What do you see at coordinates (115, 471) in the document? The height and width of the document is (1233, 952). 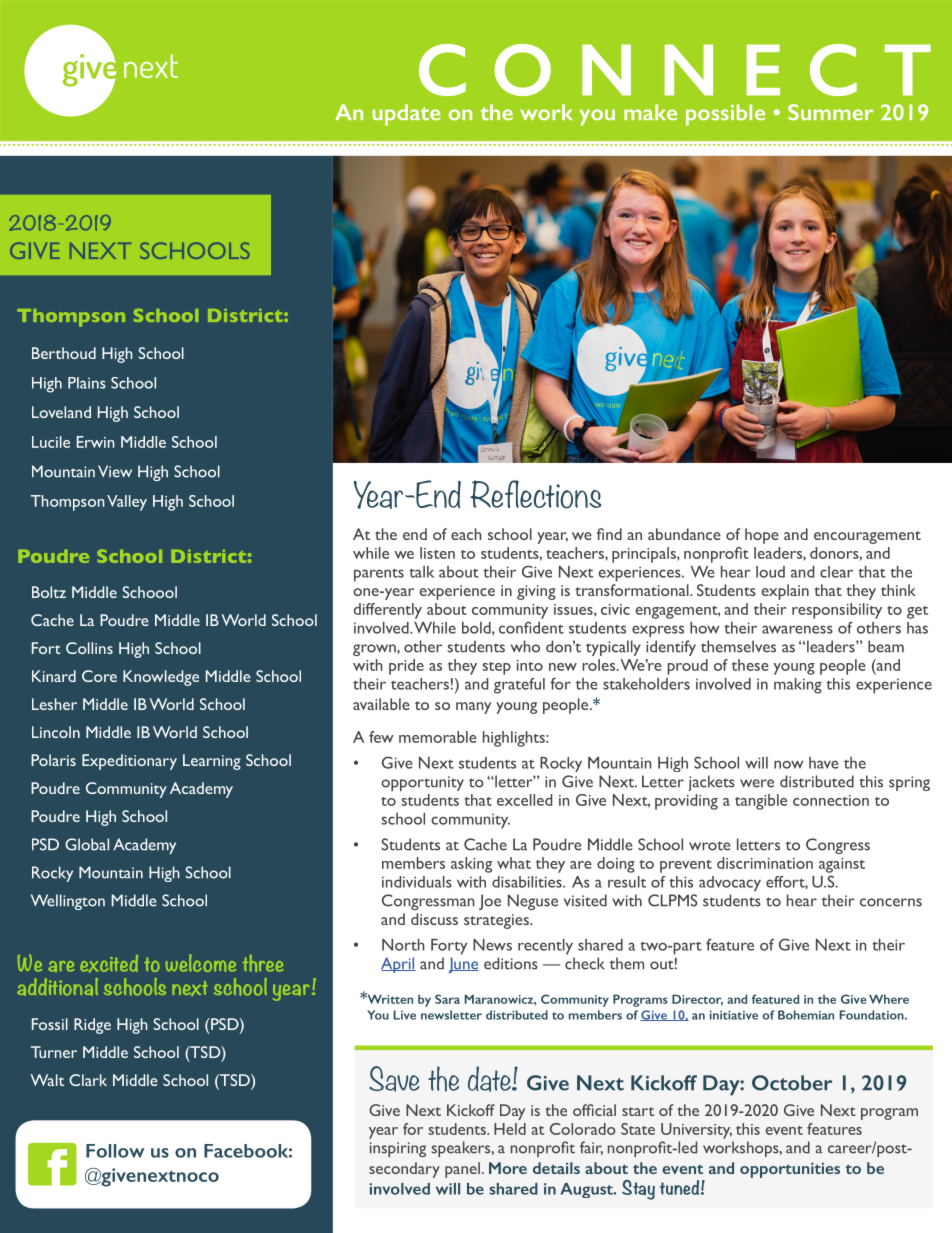 I see `View` at bounding box center [115, 471].
